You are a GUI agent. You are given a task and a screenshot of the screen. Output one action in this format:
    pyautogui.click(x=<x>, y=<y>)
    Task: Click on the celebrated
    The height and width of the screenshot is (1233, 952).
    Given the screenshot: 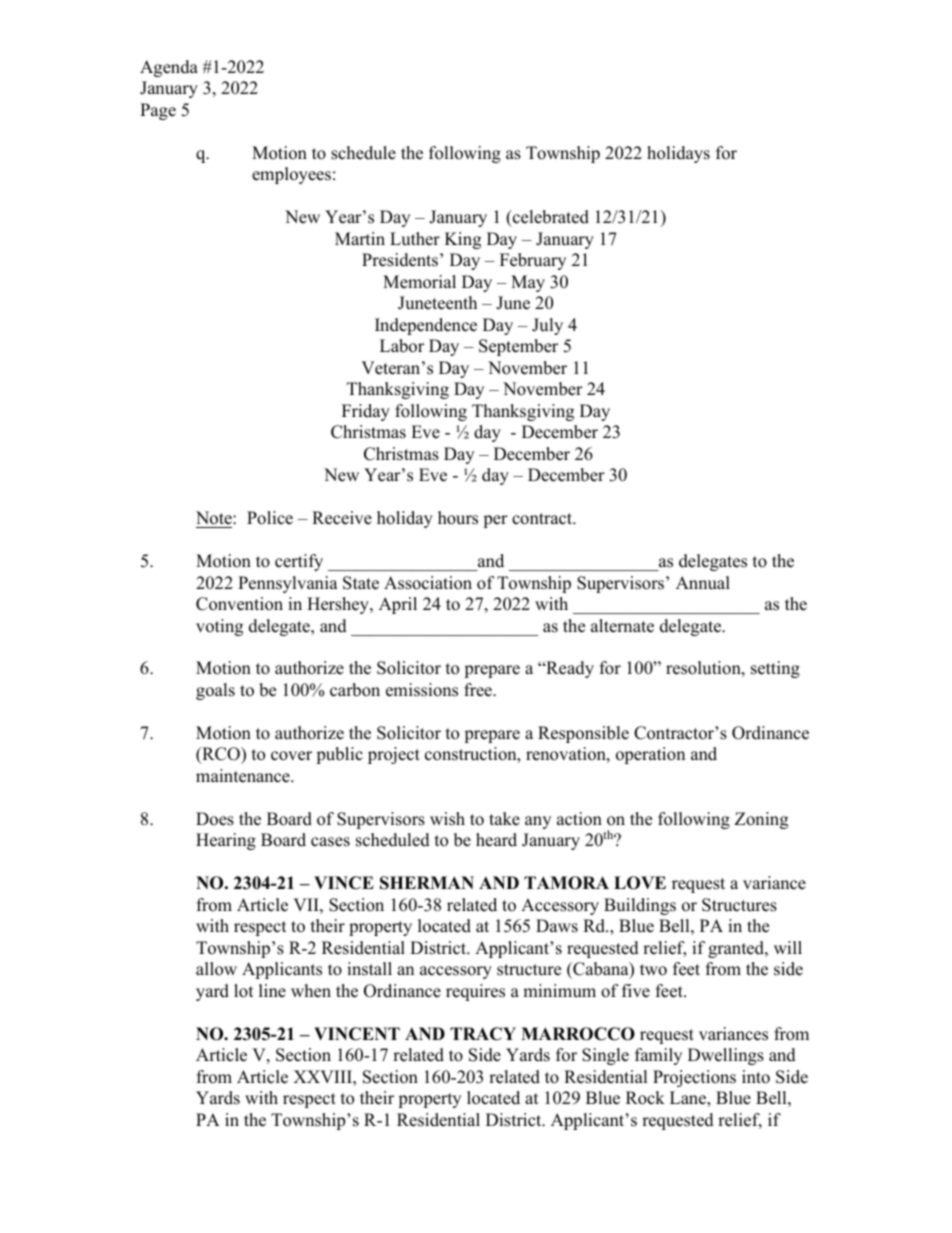 What is the action you would take?
    pyautogui.click(x=550, y=218)
